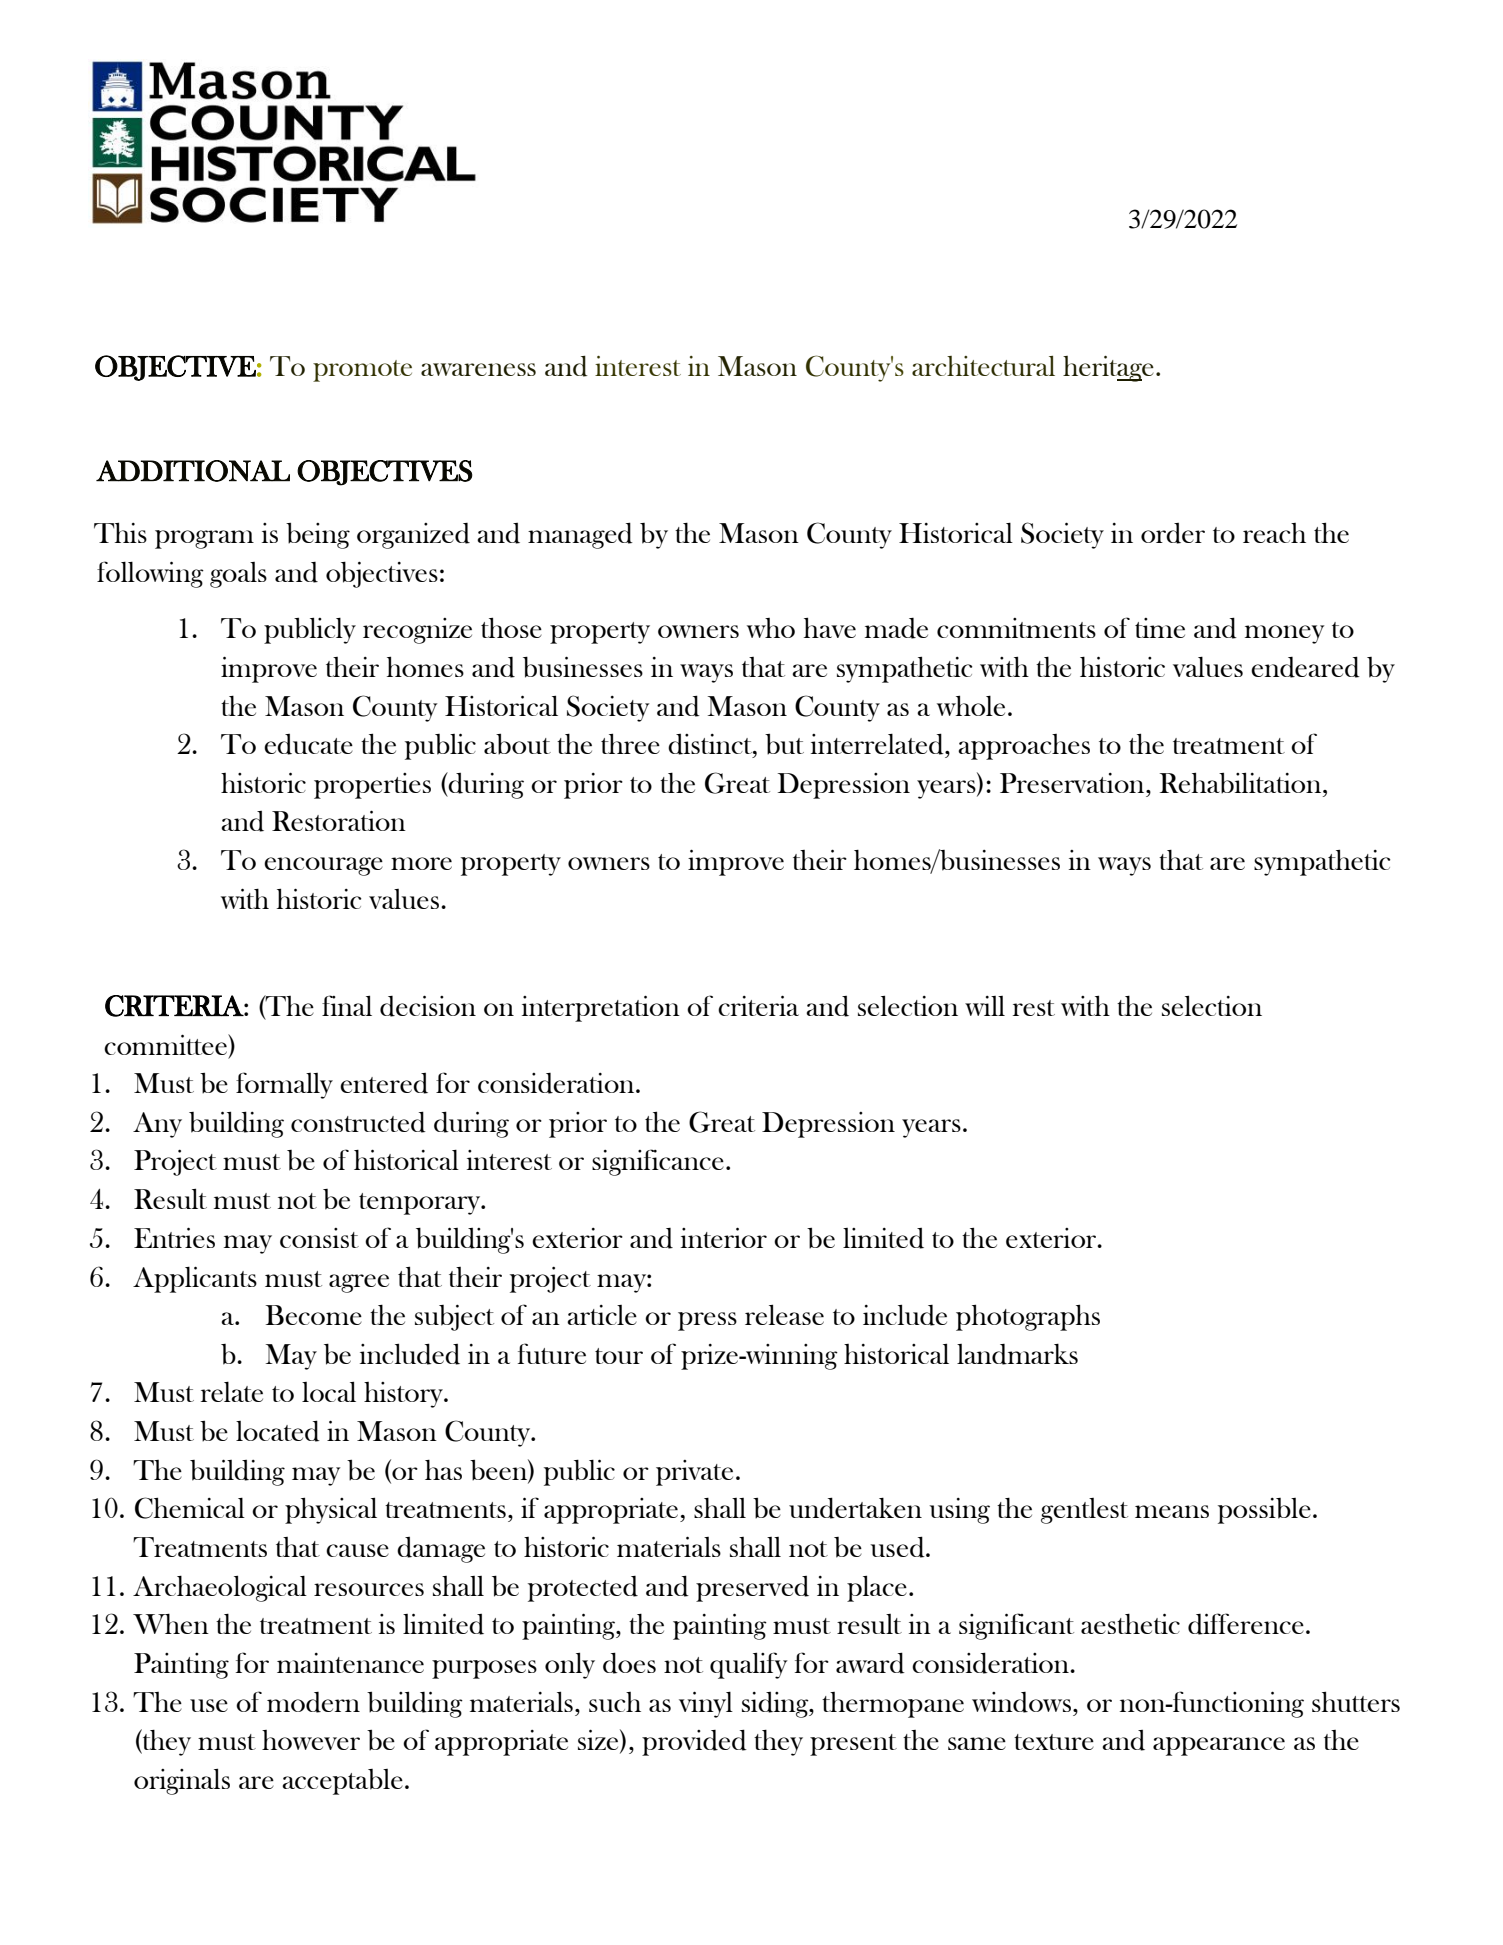 The image size is (1503, 1945). I want to click on interpretation, so click(601, 1008).
